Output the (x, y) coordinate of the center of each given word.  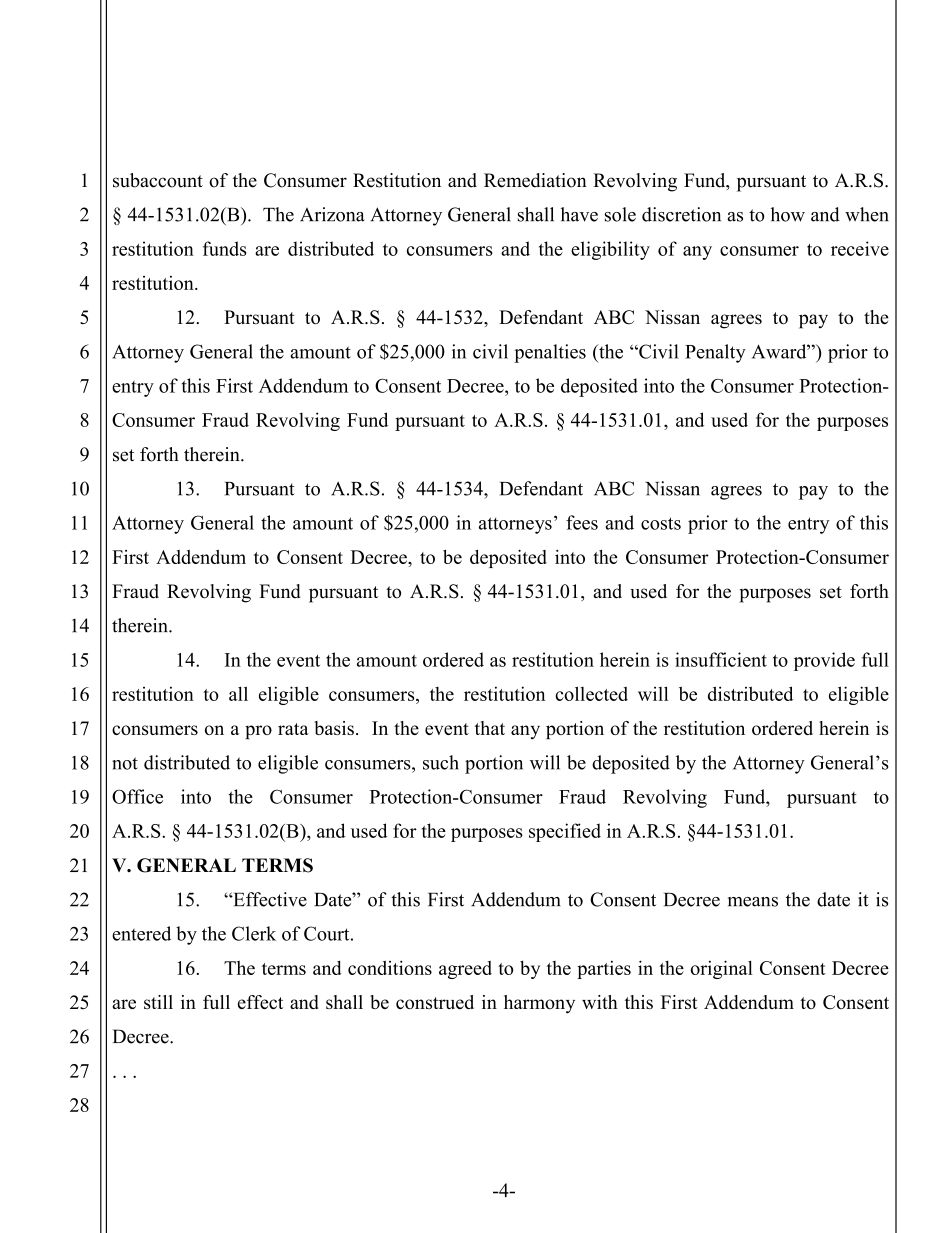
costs (661, 523)
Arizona (332, 214)
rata (293, 729)
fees (582, 522)
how (787, 214)
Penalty (715, 353)
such (441, 762)
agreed (465, 970)
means (753, 902)
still (158, 1002)
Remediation (535, 180)
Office (137, 796)
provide (824, 661)
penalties (550, 353)
